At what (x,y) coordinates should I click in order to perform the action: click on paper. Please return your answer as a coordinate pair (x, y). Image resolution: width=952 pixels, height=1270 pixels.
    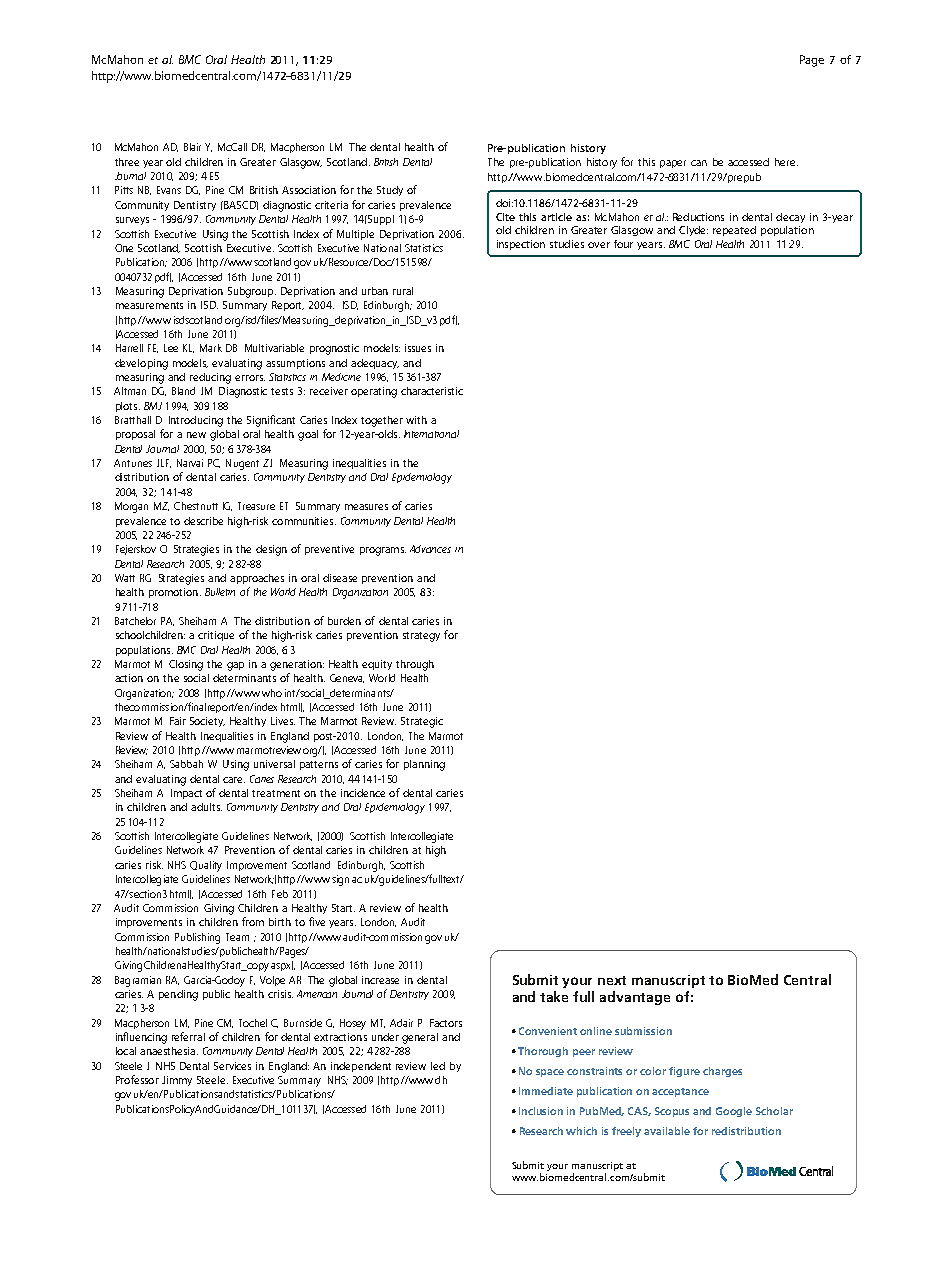
    Looking at the image, I should click on (673, 164).
